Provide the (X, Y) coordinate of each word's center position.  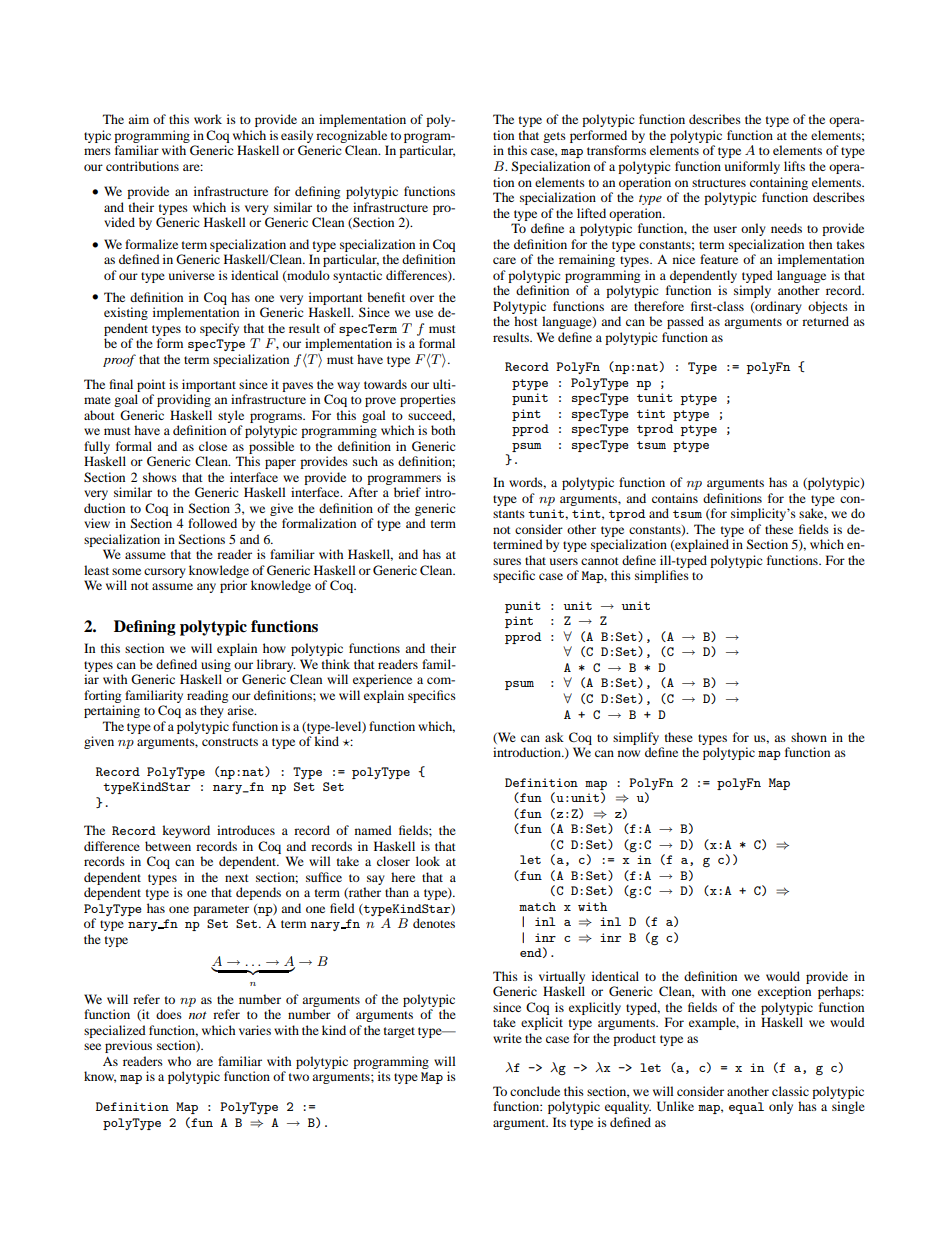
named (373, 830)
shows (160, 477)
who (179, 1061)
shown (809, 737)
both (443, 430)
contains (675, 498)
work (208, 119)
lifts (794, 166)
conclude (535, 1091)
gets (554, 137)
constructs (230, 742)
